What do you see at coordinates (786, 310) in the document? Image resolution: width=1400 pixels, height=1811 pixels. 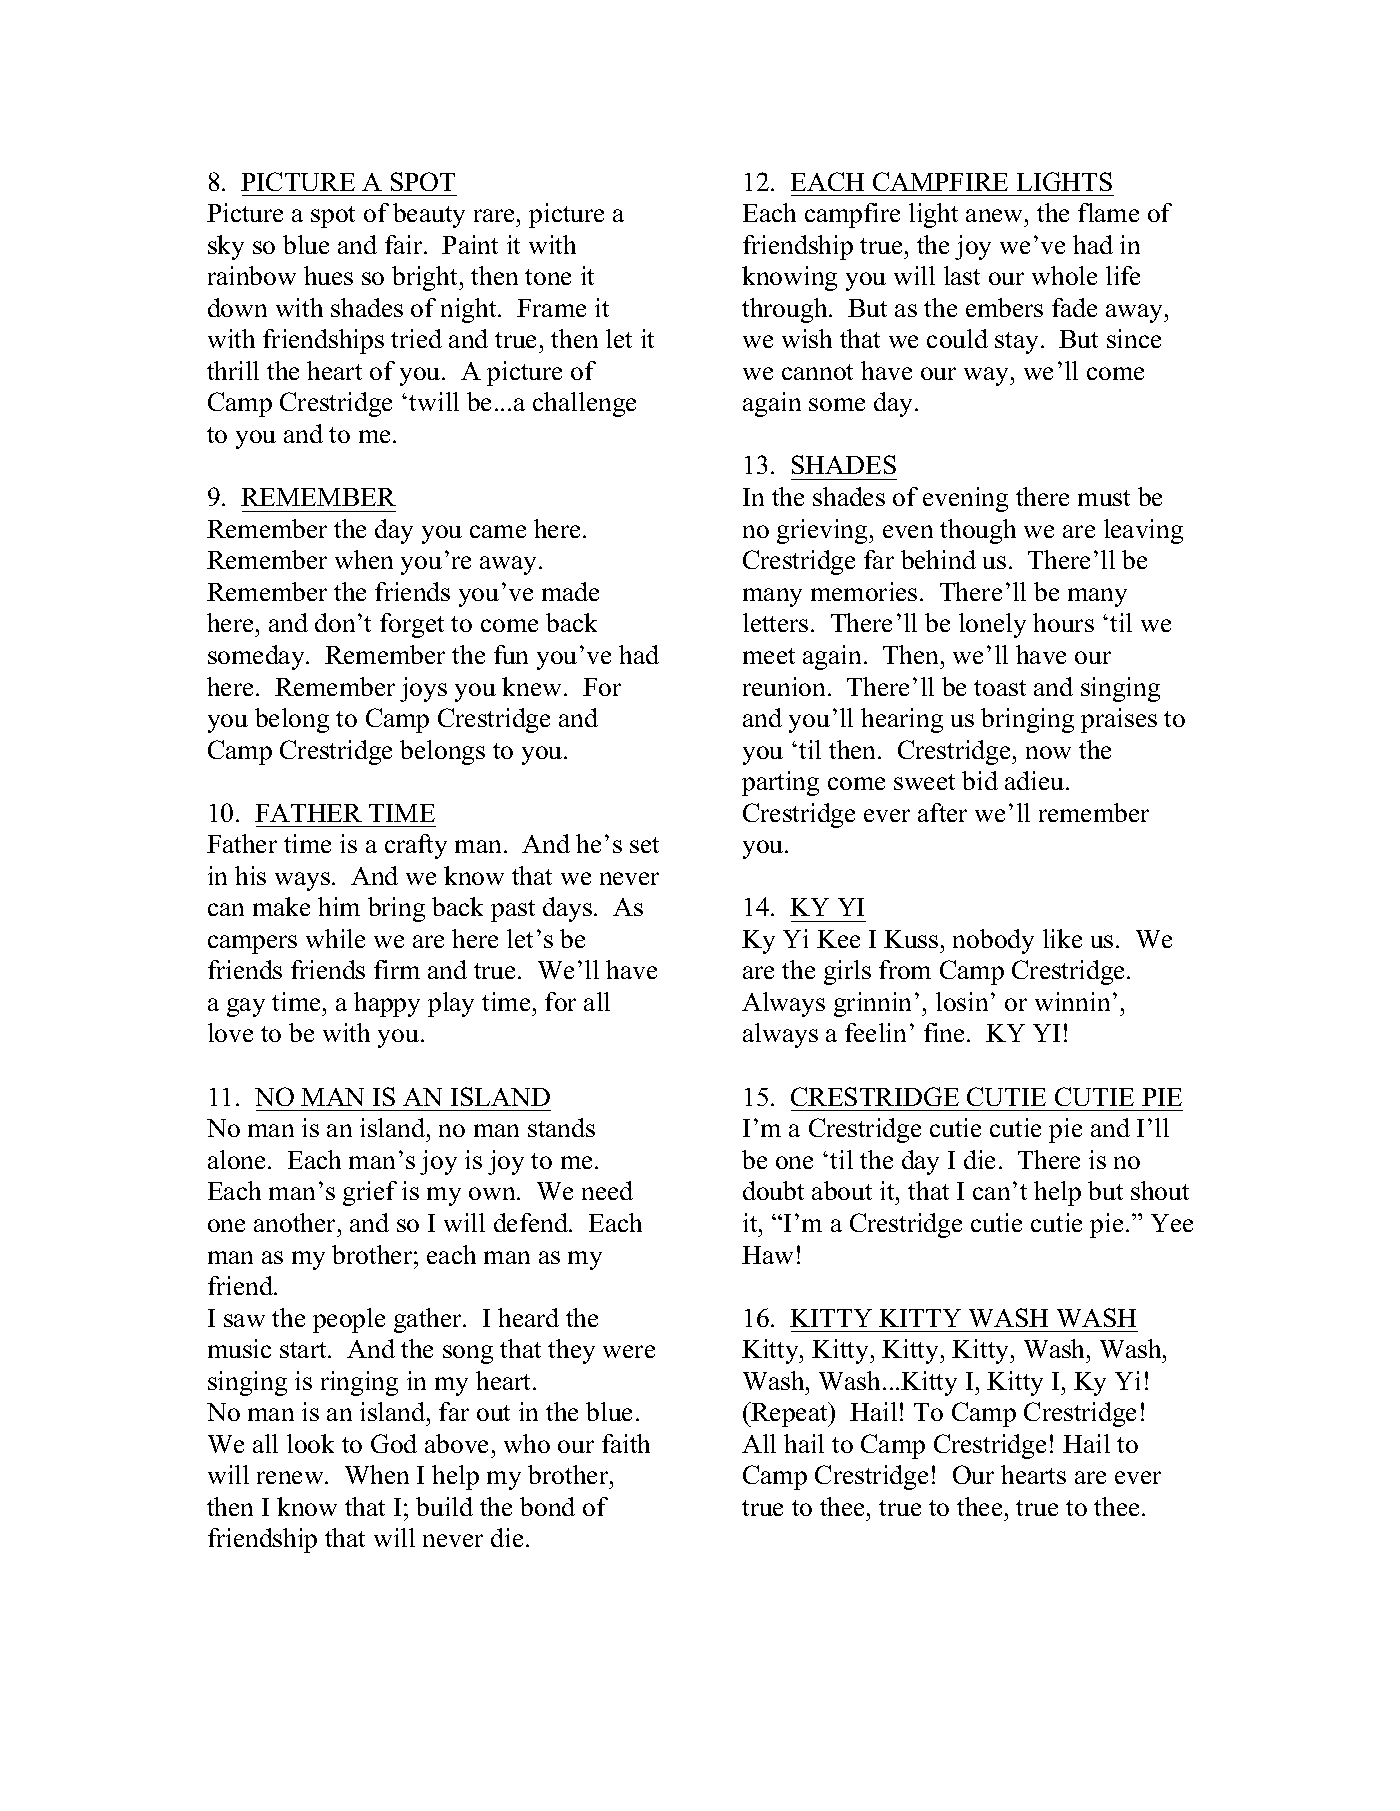 I see `through` at bounding box center [786, 310].
